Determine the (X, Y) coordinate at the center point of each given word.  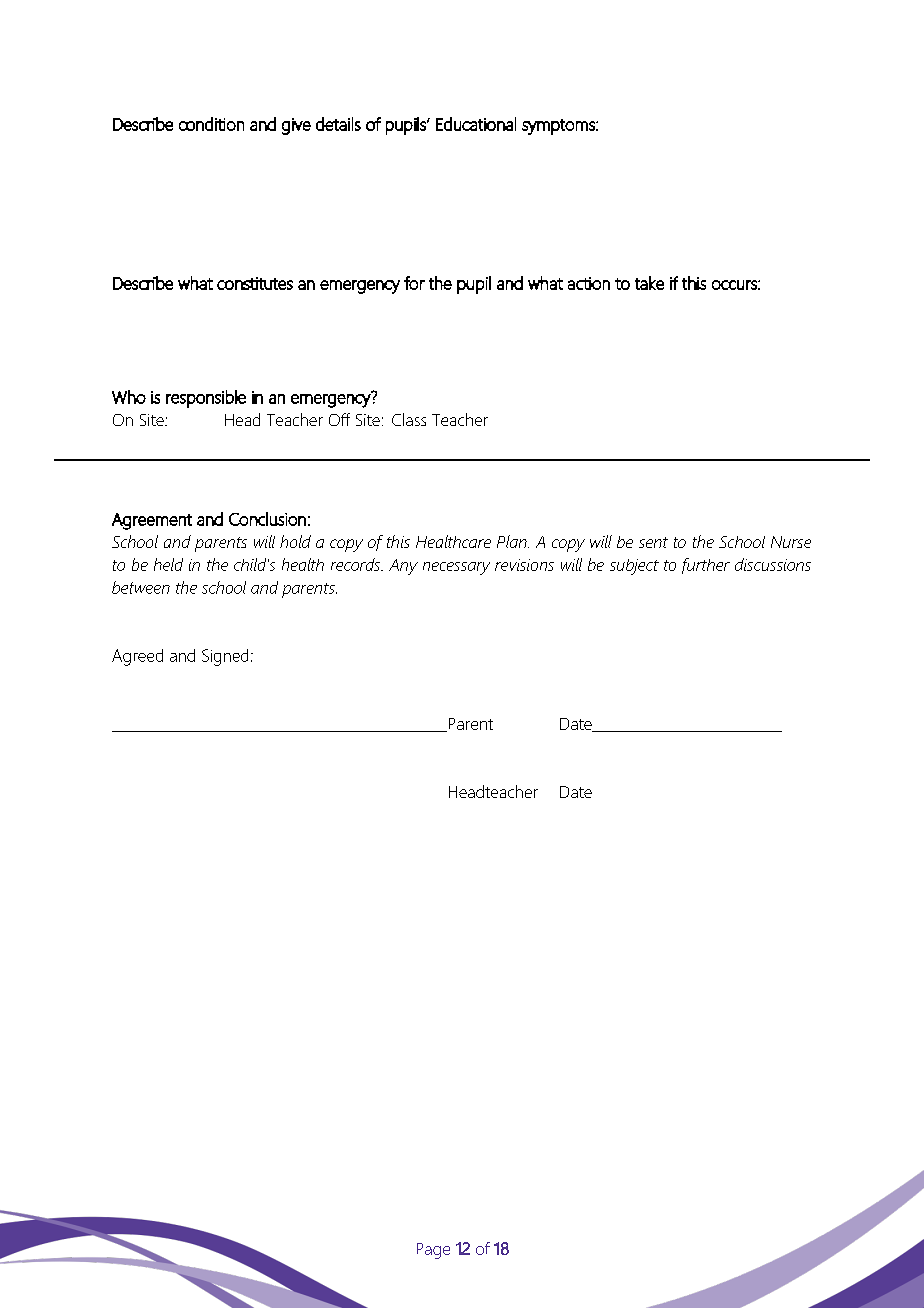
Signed (225, 657)
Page (433, 1251)
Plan (513, 541)
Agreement (152, 521)
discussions (773, 564)
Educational (476, 124)
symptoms (559, 127)
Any (403, 567)
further (706, 566)
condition (211, 124)
